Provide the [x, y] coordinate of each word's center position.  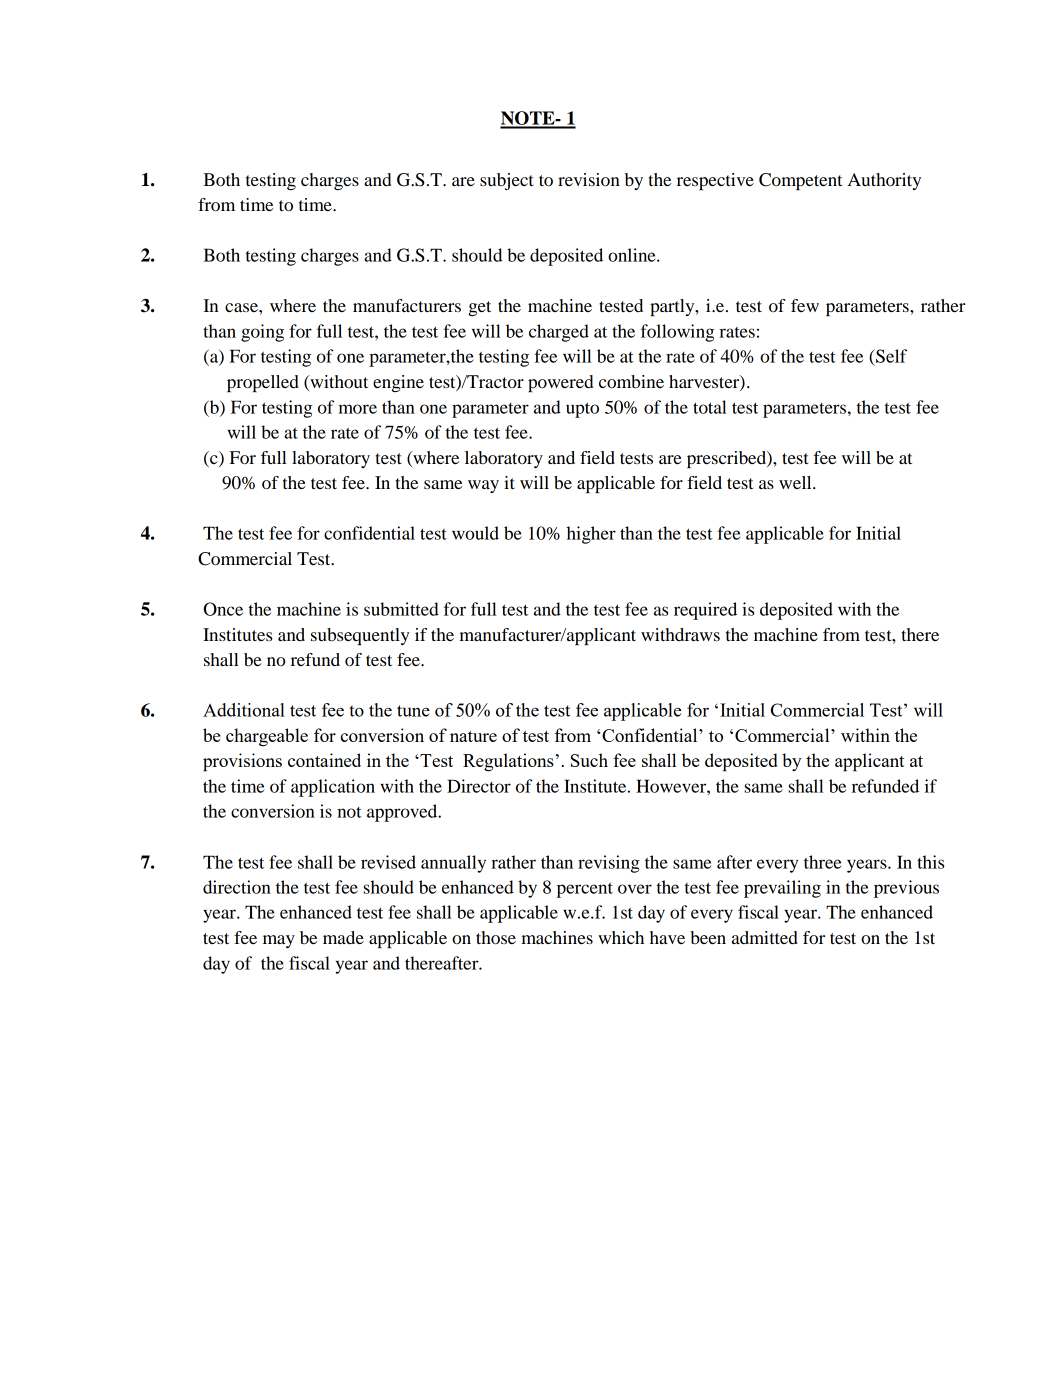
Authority [884, 181]
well [796, 482]
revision [589, 179]
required [705, 611]
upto [582, 410]
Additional [244, 710]
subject [506, 181]
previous [906, 889]
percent [585, 890]
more [357, 409]
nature [473, 736]
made [343, 937]
